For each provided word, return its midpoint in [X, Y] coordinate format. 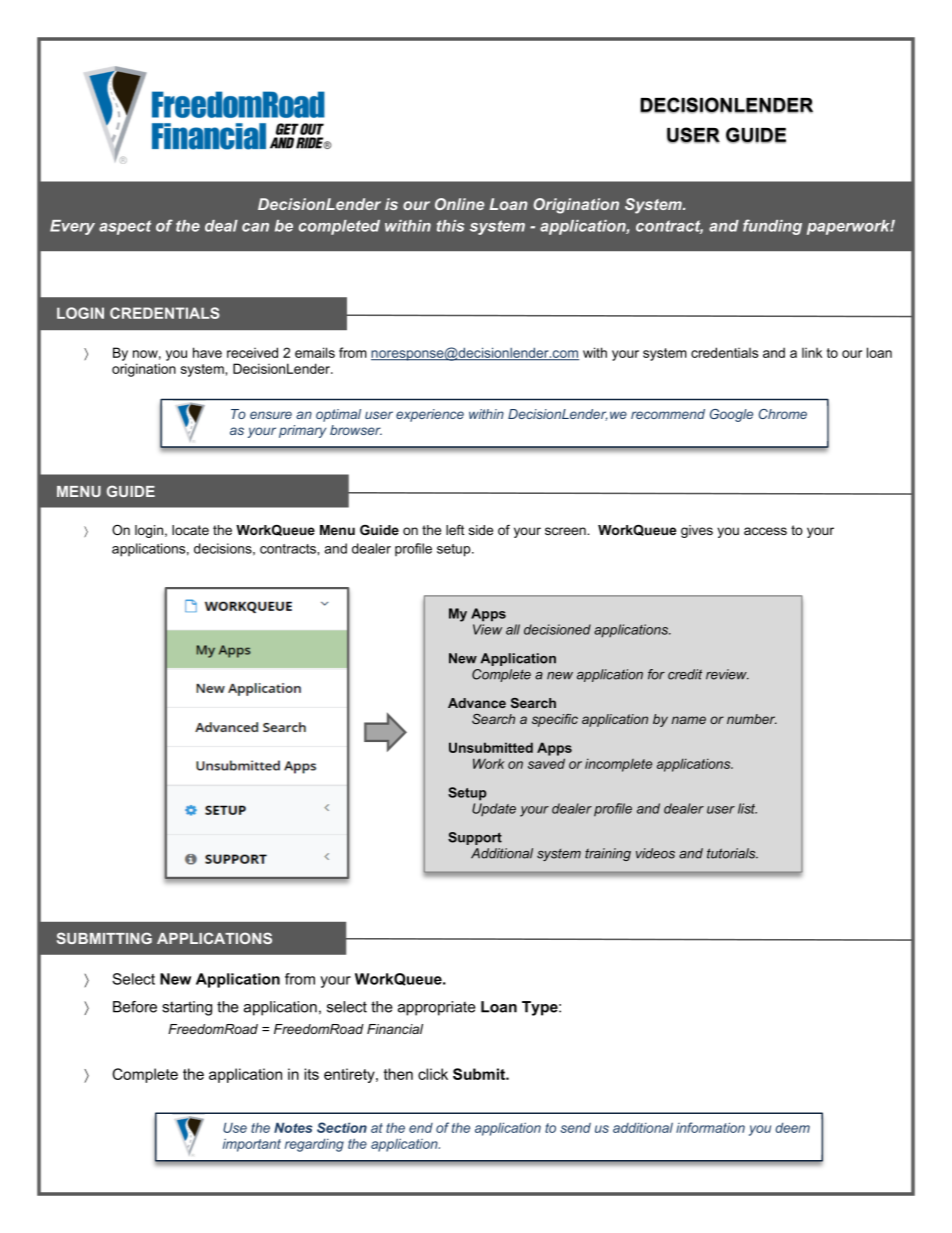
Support [475, 838]
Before [135, 1007]
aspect [125, 227]
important [252, 1145]
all [513, 629]
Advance [477, 703]
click [433, 1074]
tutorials [732, 853]
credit [685, 674]
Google [731, 415]
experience [430, 415]
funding [772, 227]
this [450, 226]
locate [190, 530]
